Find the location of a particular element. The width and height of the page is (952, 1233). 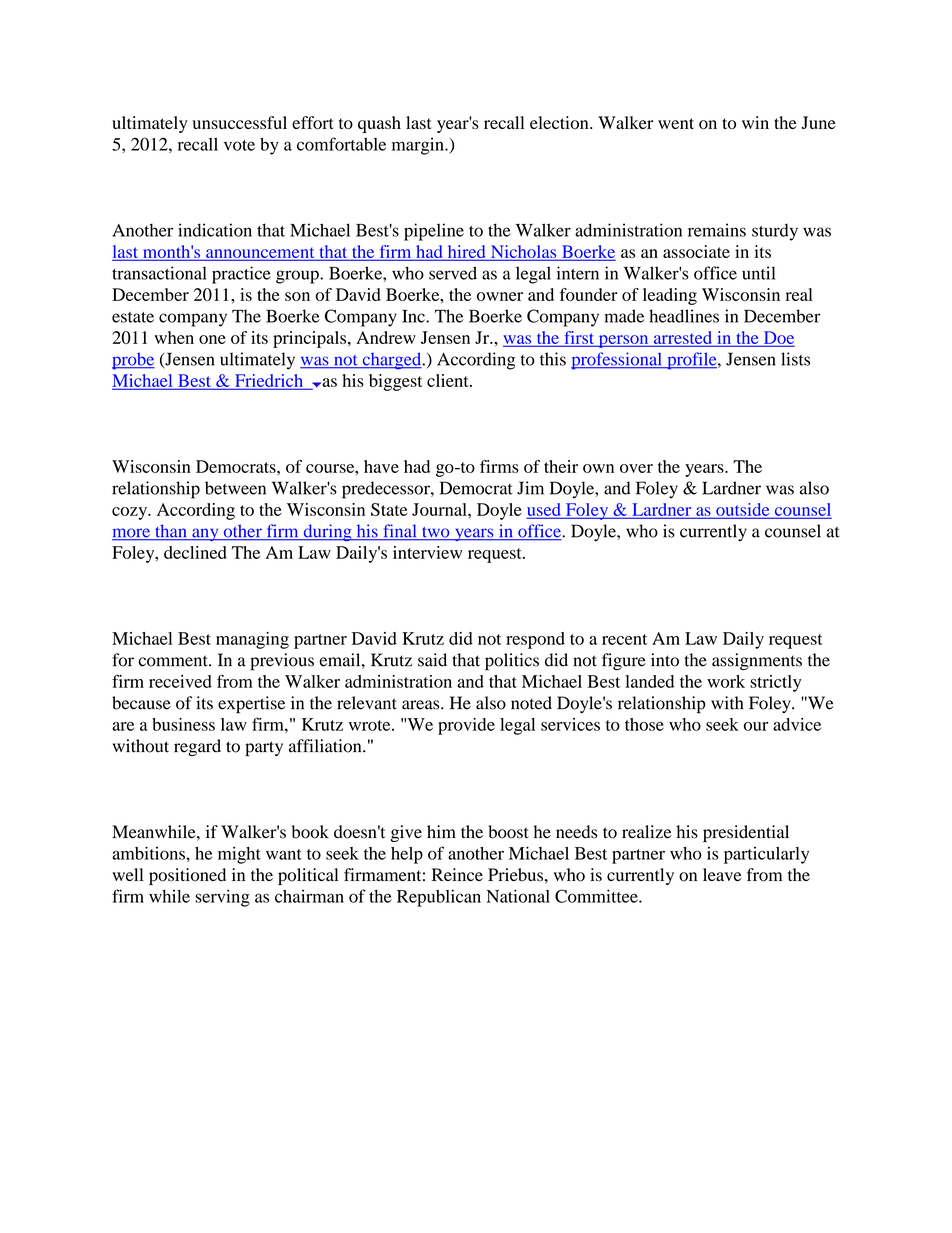

margin is located at coordinates (419, 146).
